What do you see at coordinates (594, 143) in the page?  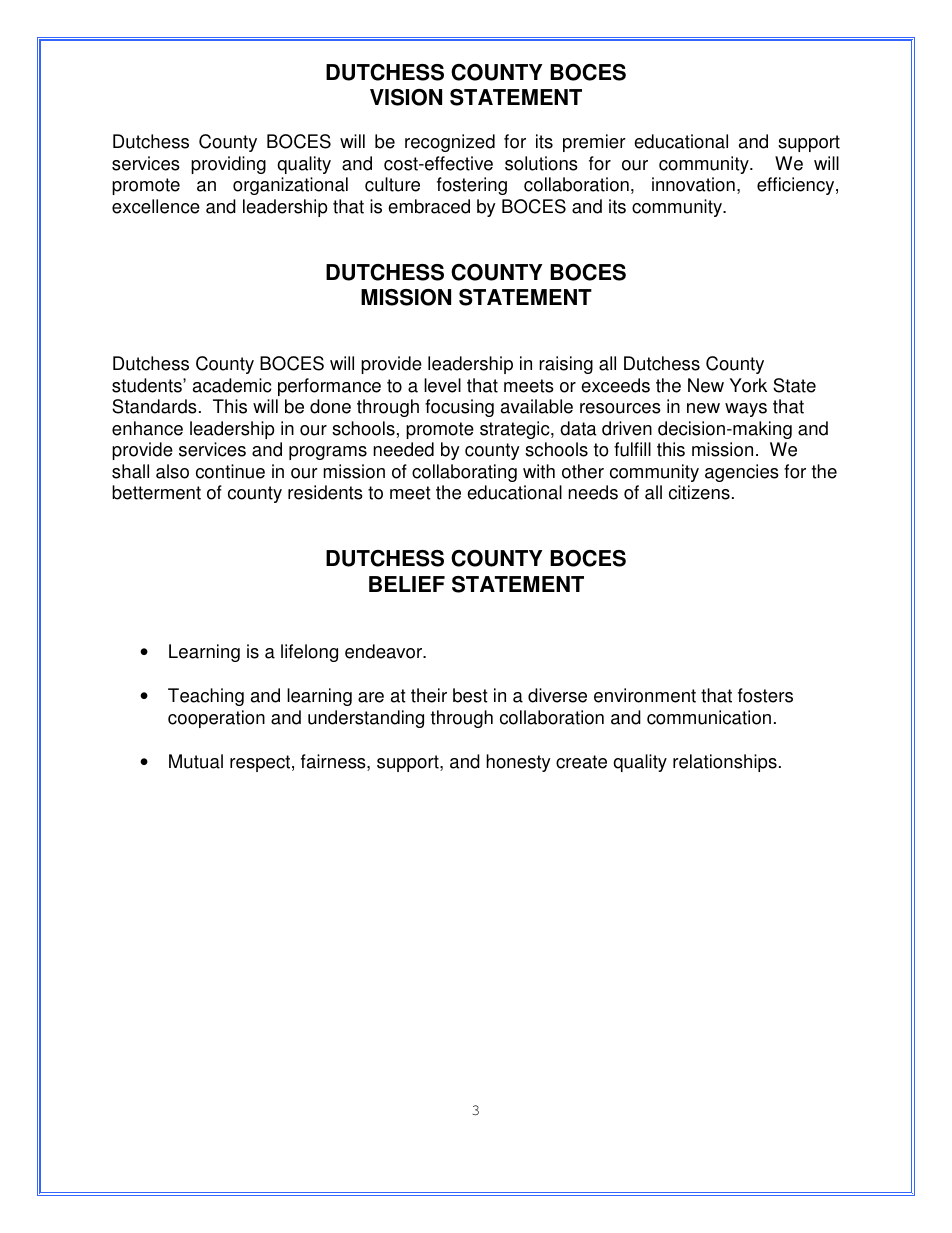 I see `premier` at bounding box center [594, 143].
